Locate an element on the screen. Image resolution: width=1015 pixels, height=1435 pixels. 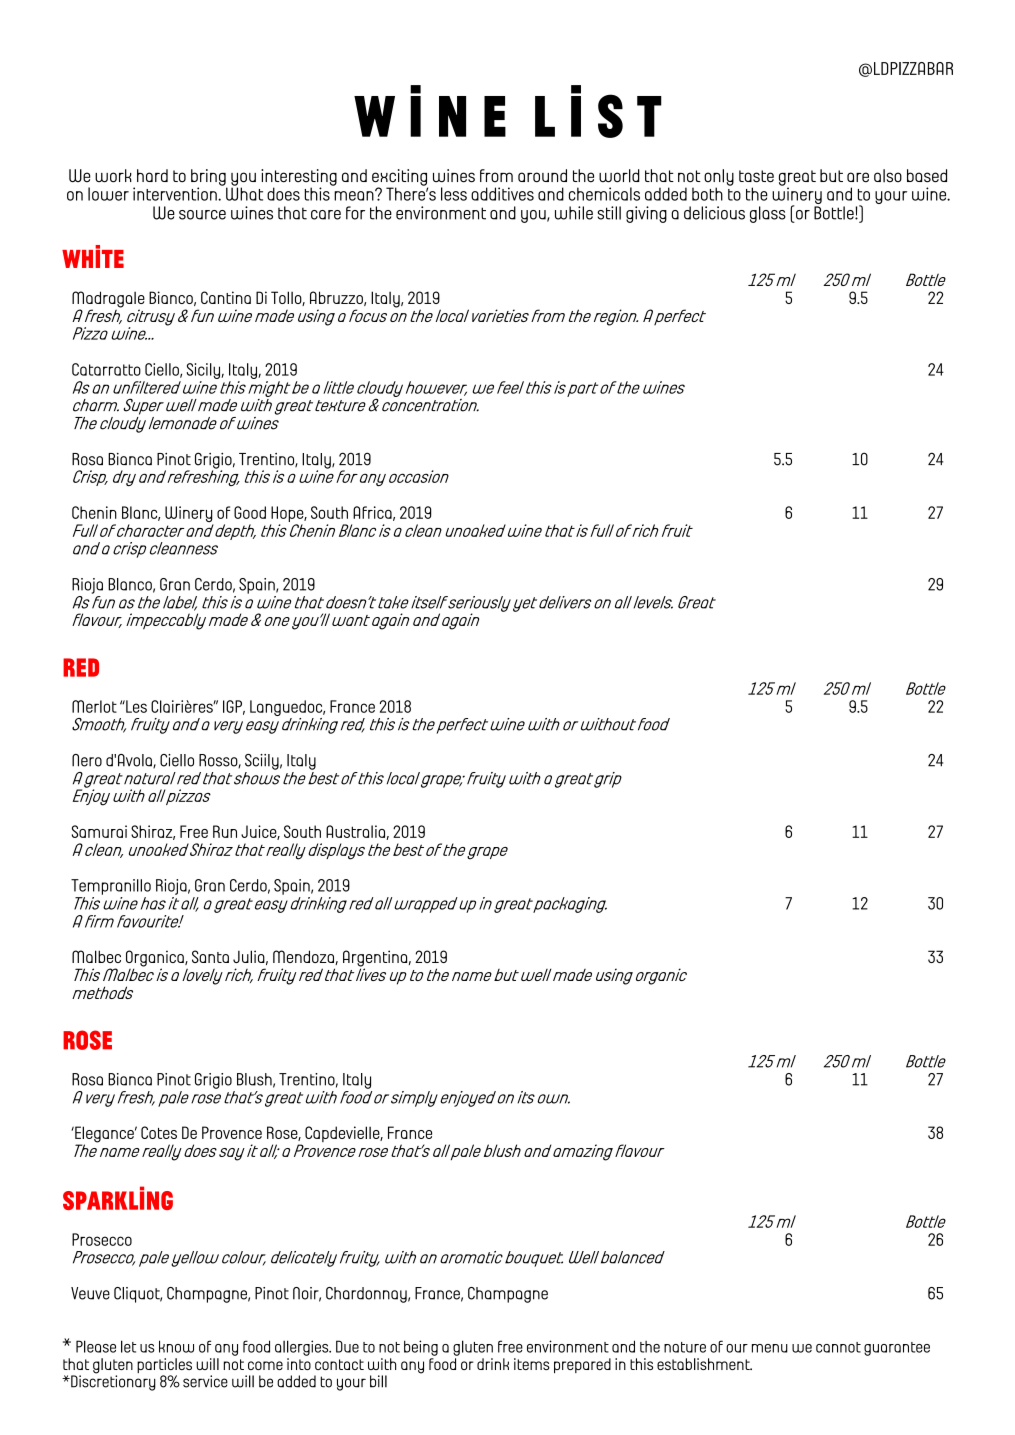
cannot is located at coordinates (838, 1347).
